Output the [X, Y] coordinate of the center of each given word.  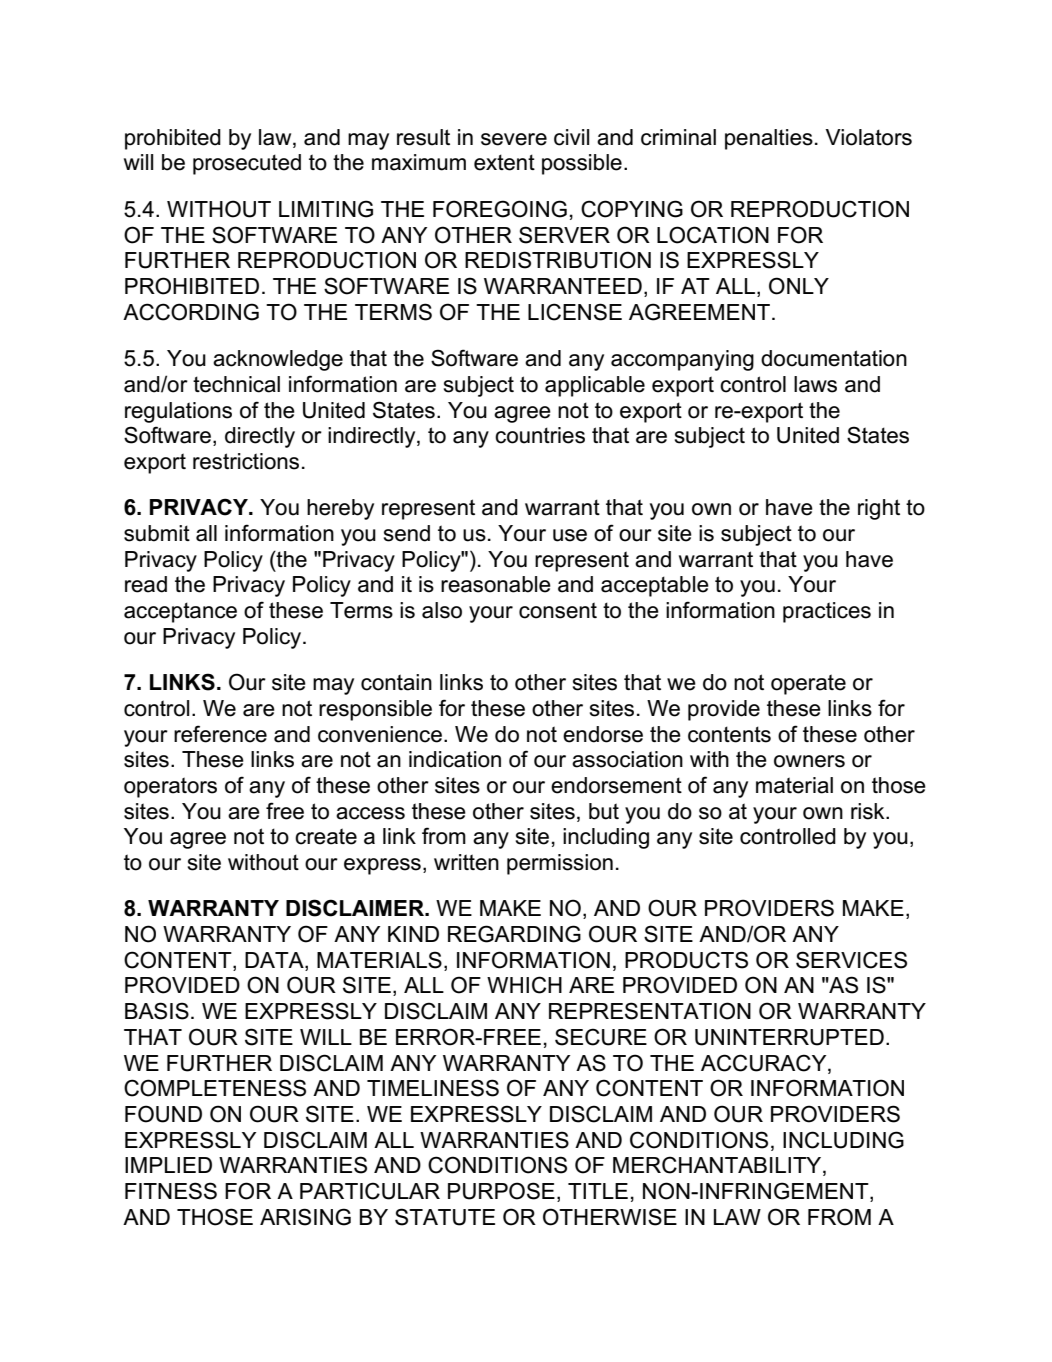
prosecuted [247, 164]
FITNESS [171, 1191]
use [570, 535]
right [879, 509]
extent [504, 162]
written [466, 862]
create [326, 836]
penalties [769, 139]
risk [869, 811]
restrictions [246, 461]
